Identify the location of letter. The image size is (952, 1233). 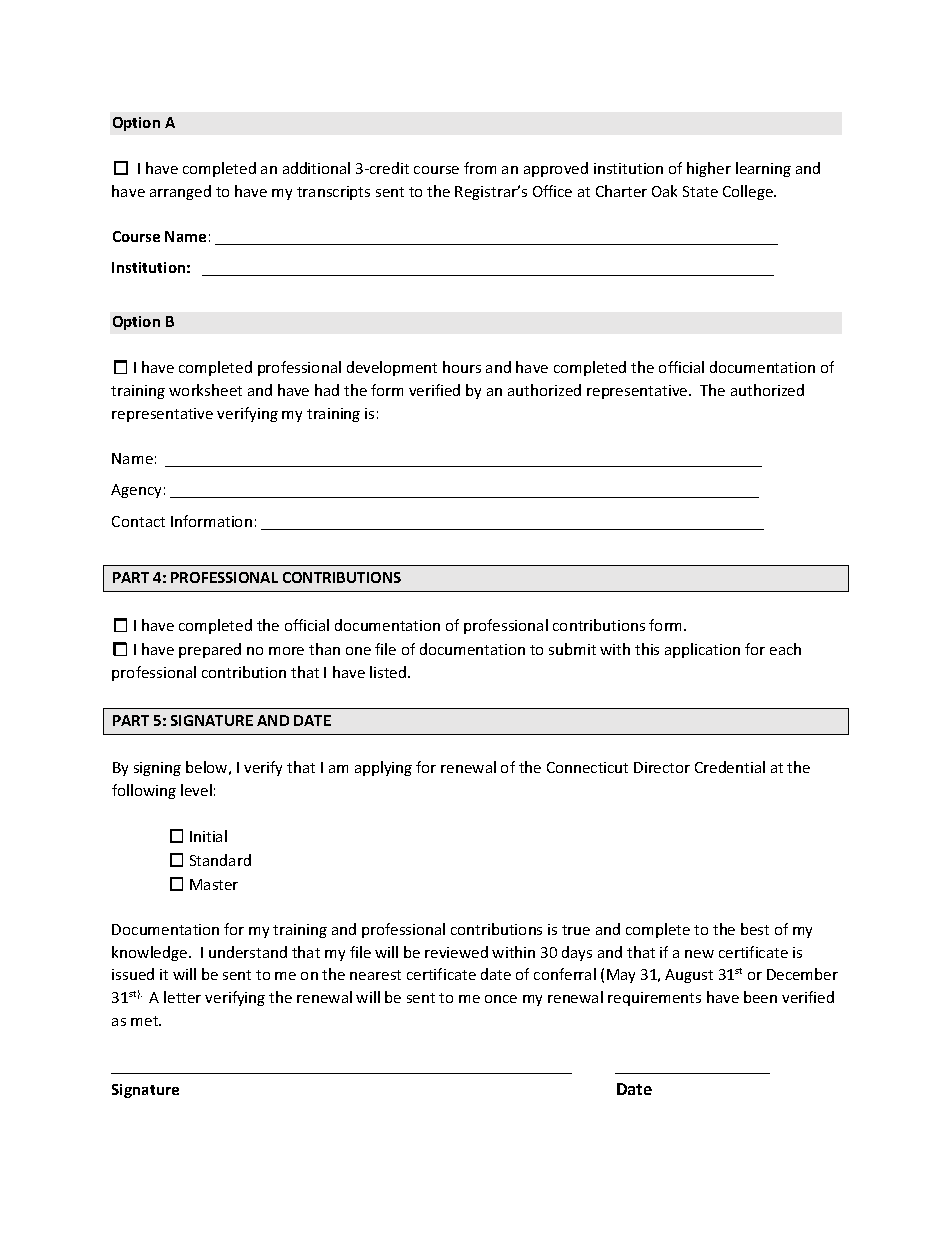
(182, 997).
